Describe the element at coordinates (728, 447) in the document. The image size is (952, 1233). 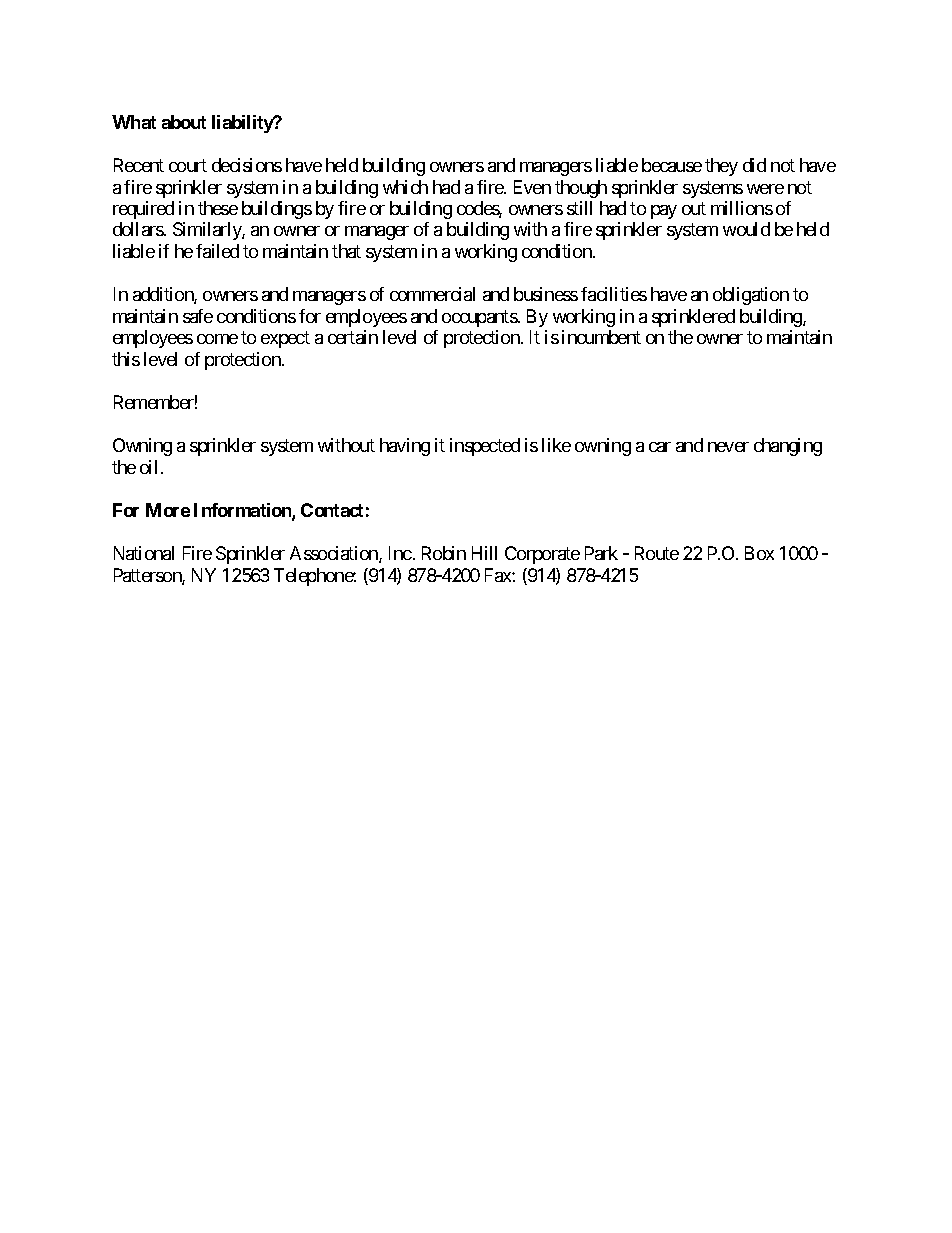
I see `never` at that location.
